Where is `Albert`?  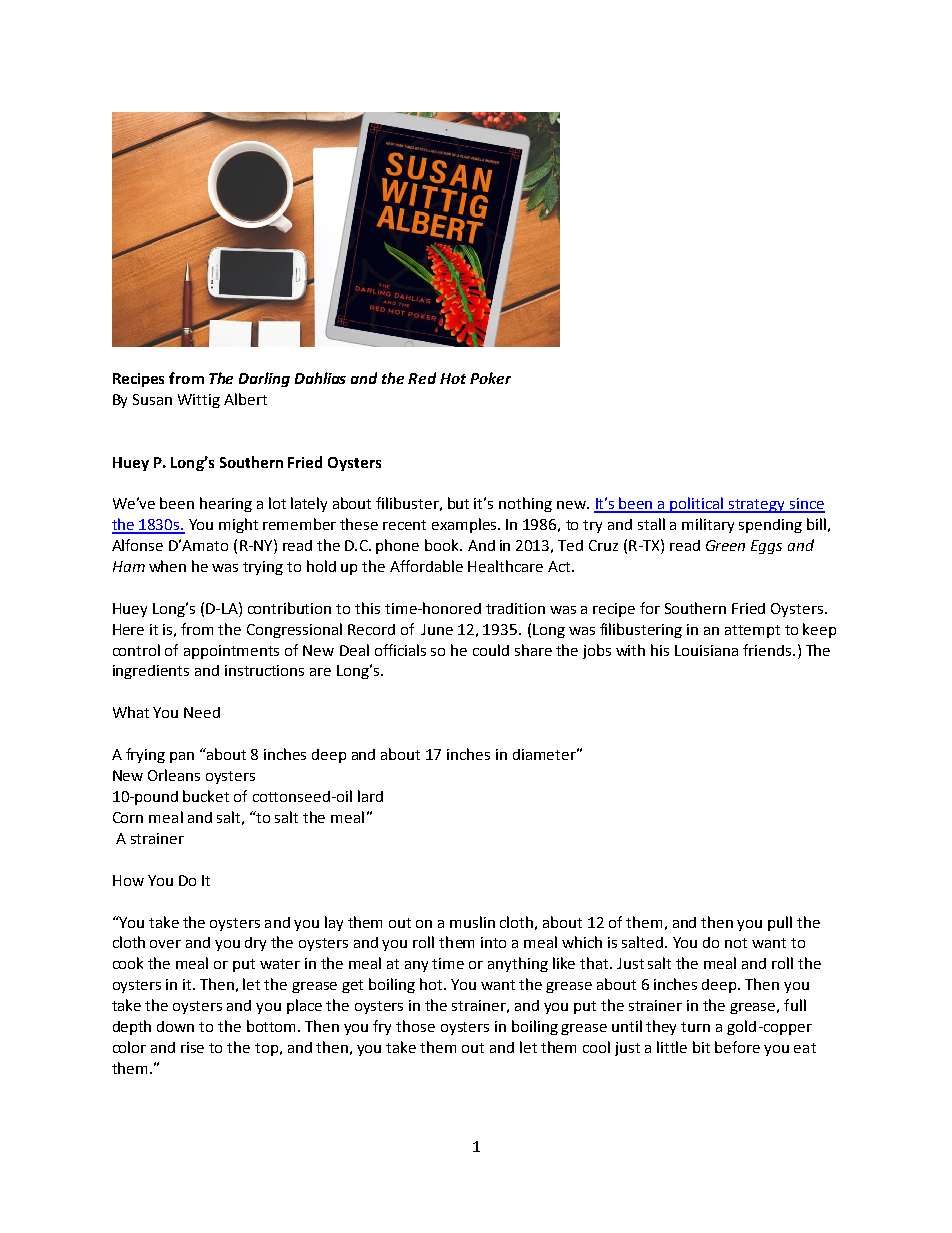 Albert is located at coordinates (245, 399).
